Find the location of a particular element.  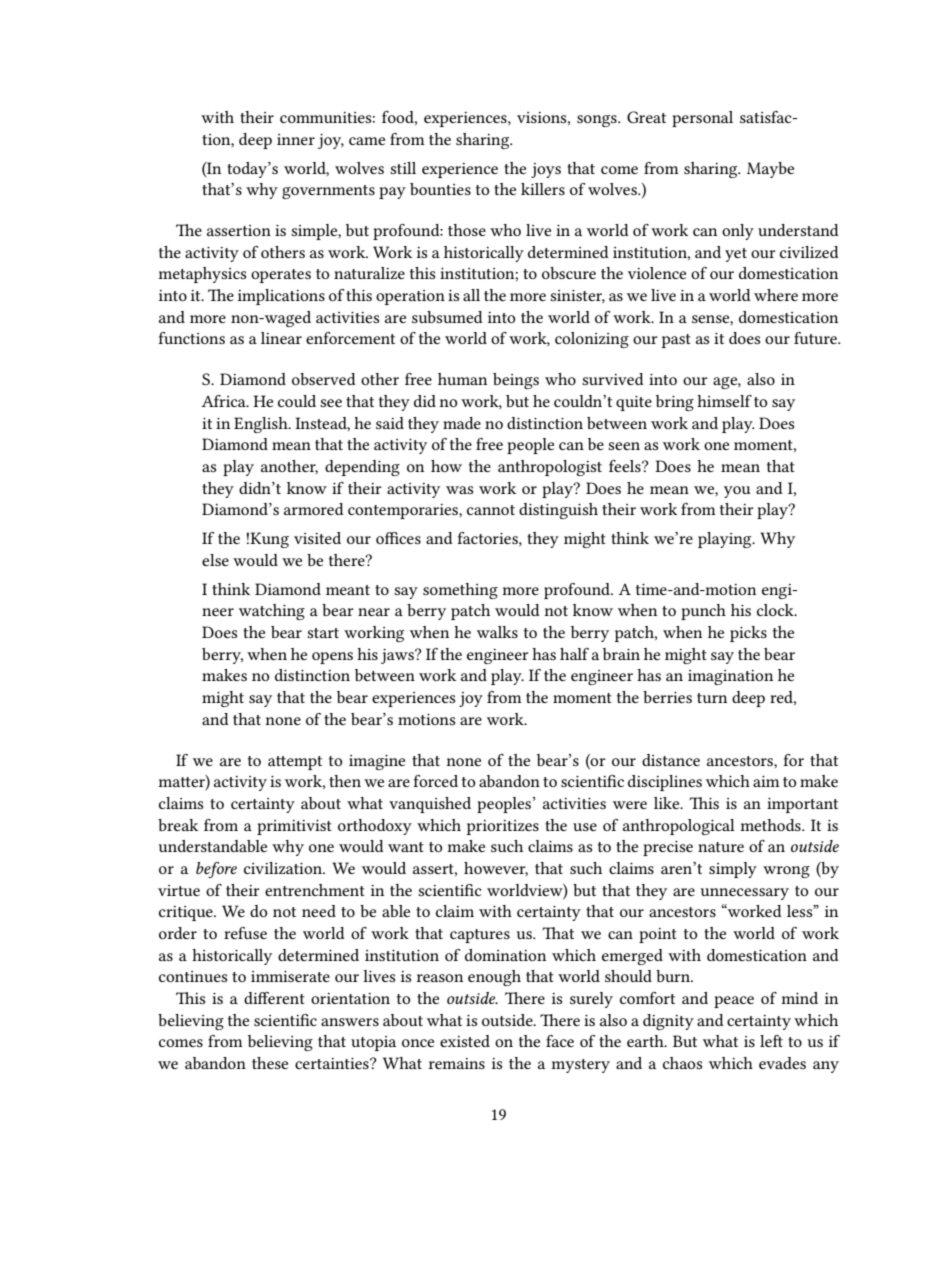

methods is located at coordinates (771, 825).
